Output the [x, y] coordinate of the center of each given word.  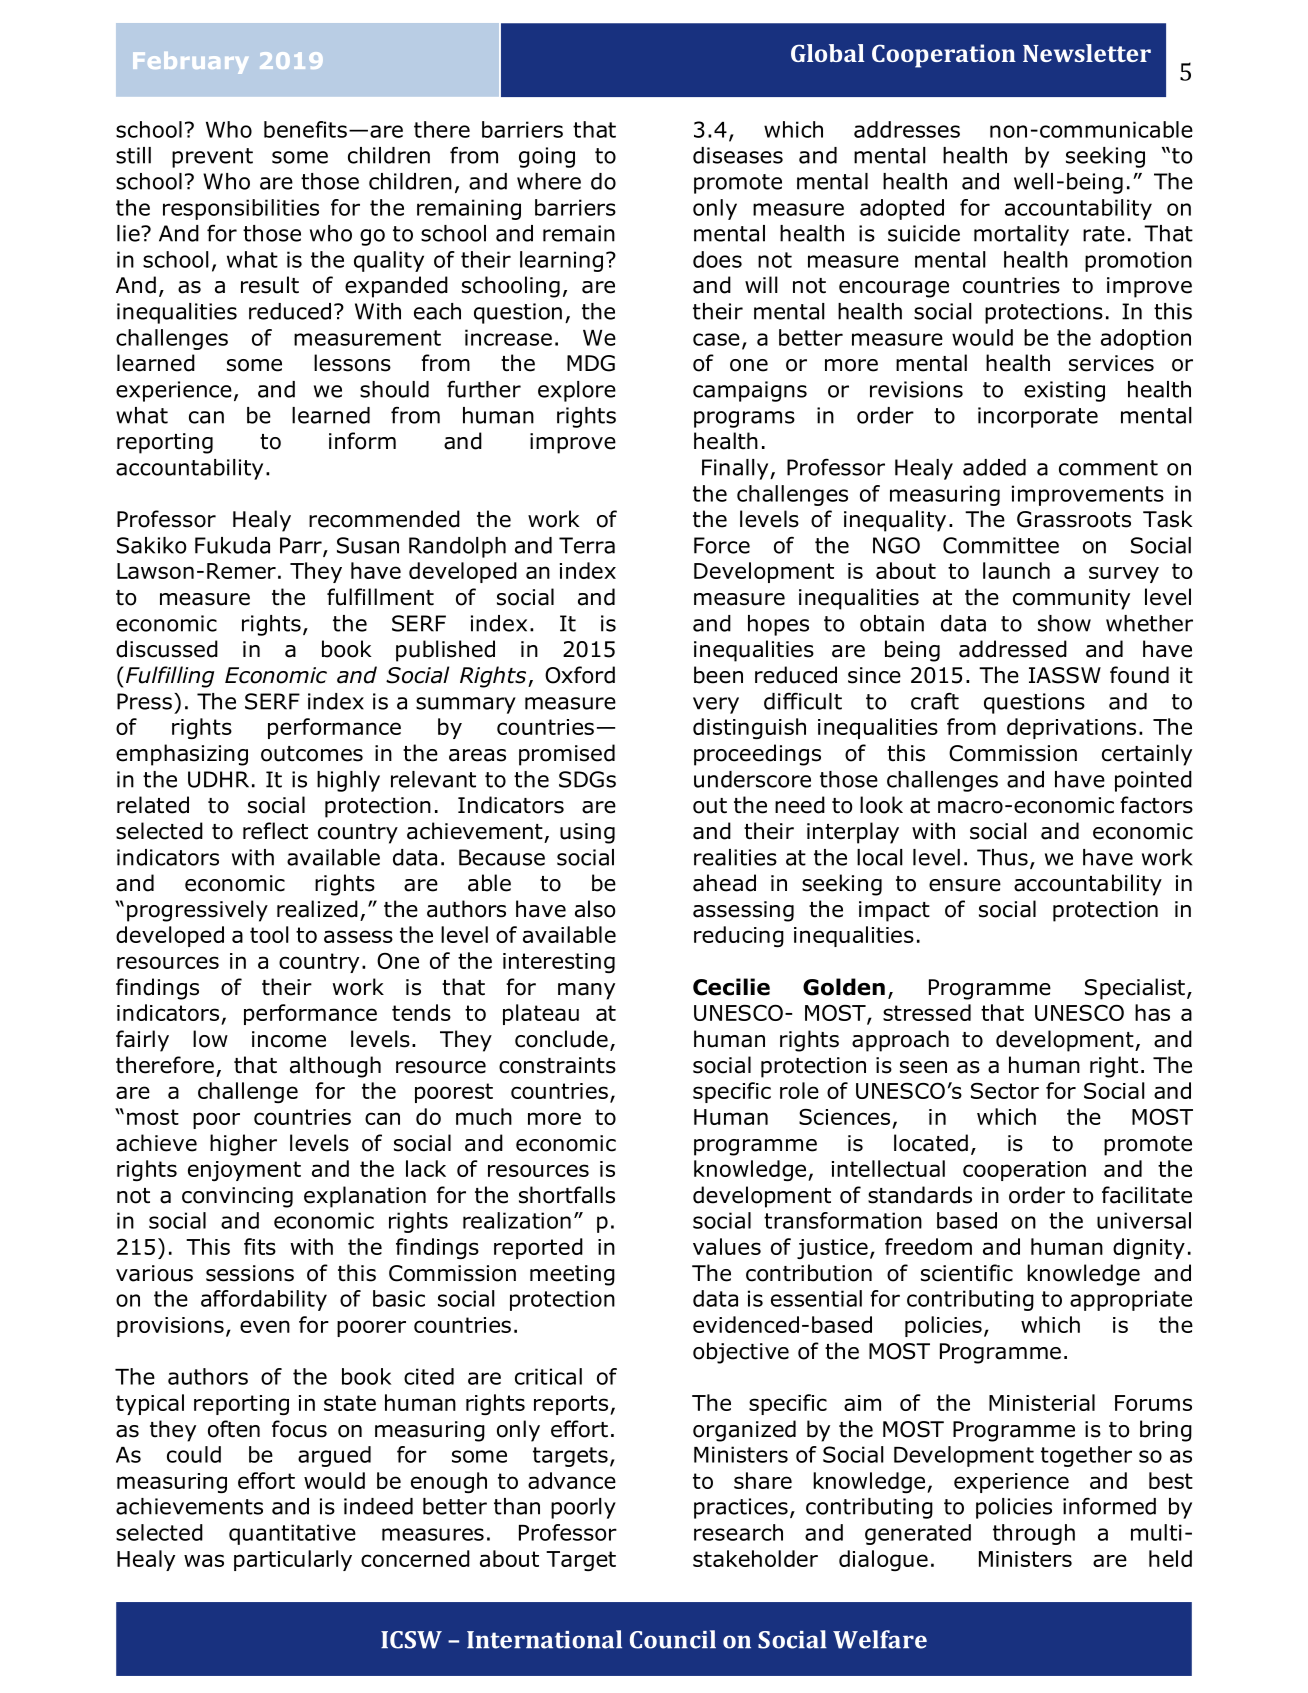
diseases [738, 155]
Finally [736, 469]
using [587, 833]
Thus [1002, 857]
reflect [275, 831]
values [727, 1246]
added [994, 467]
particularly [293, 1560]
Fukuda [232, 545]
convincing [237, 1197]
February [190, 63]
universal [1144, 1220]
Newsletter [1087, 53]
